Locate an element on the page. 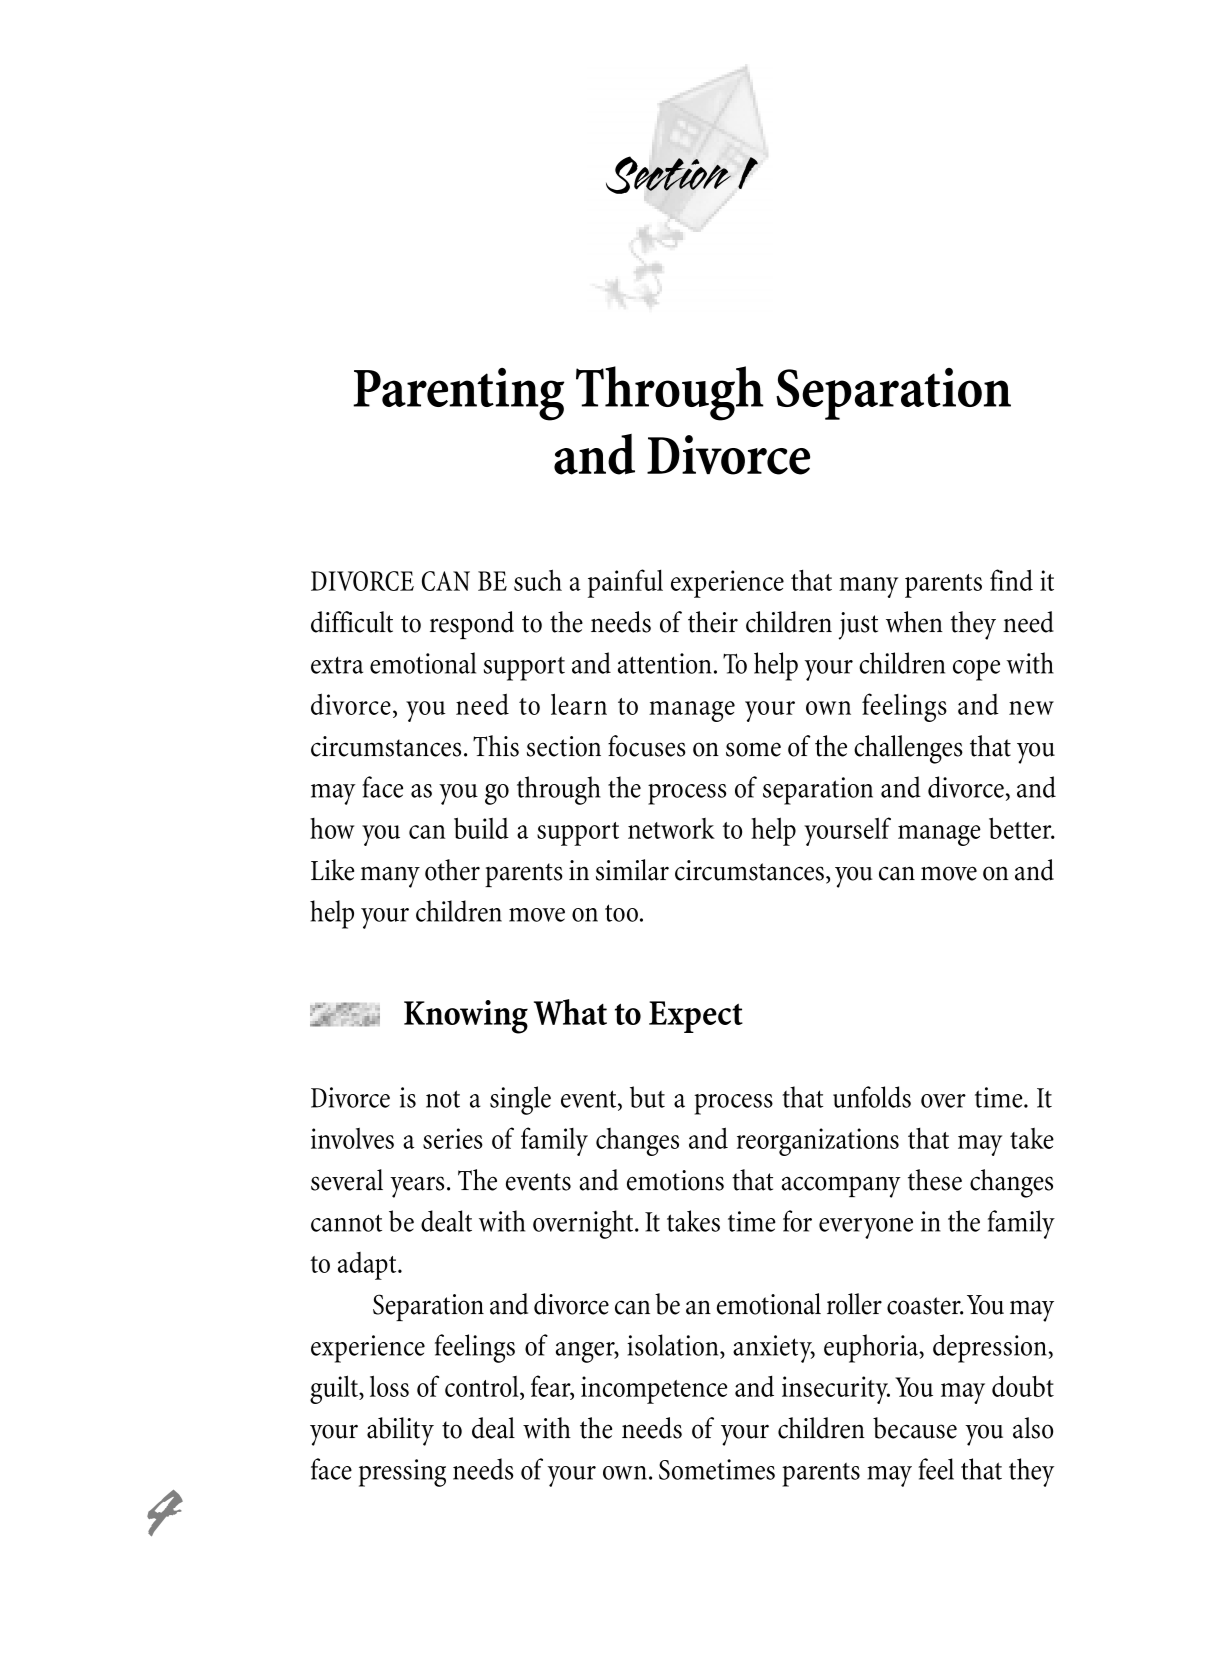  network is located at coordinates (671, 828).
